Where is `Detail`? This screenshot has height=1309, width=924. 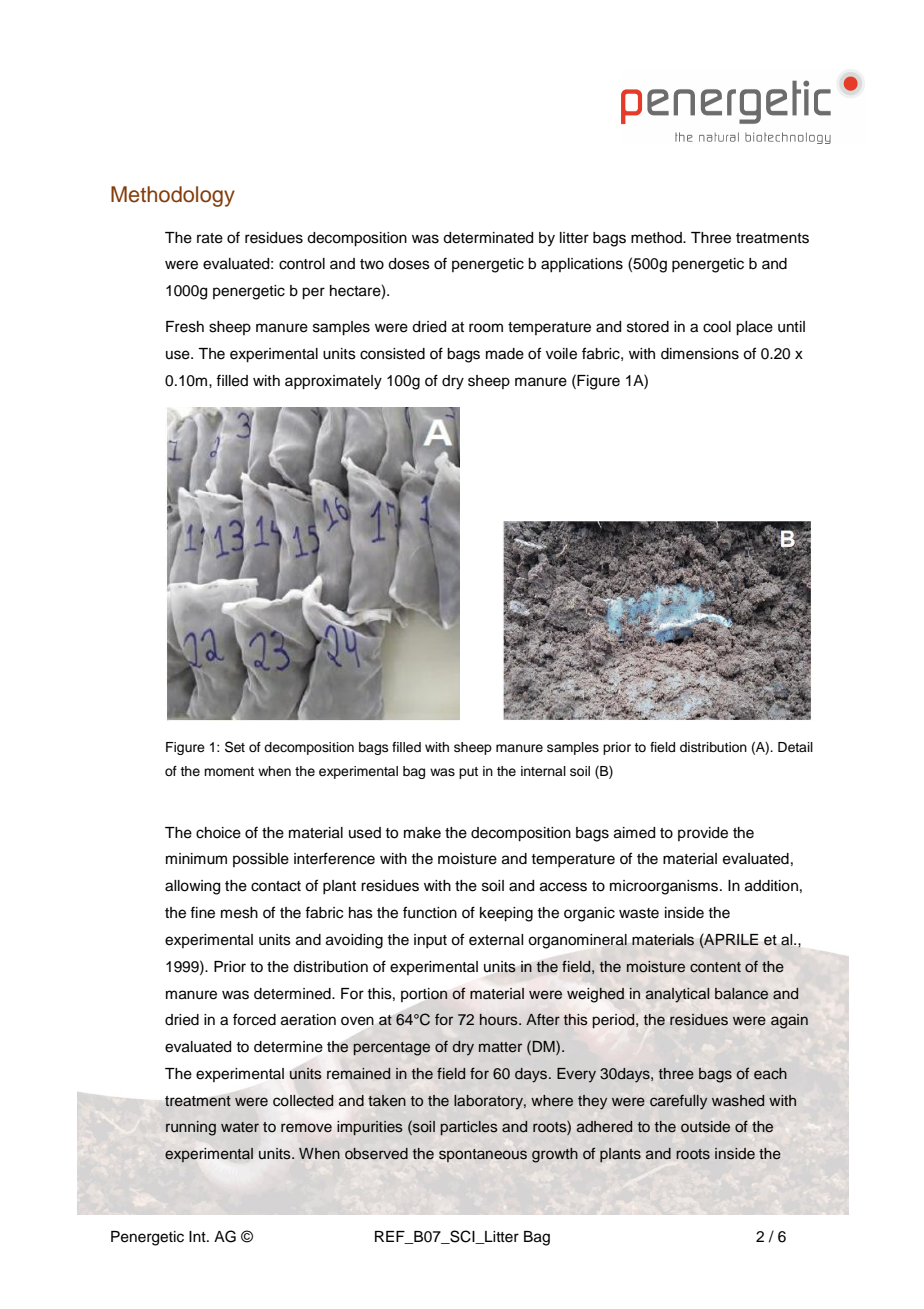 Detail is located at coordinates (795, 747).
